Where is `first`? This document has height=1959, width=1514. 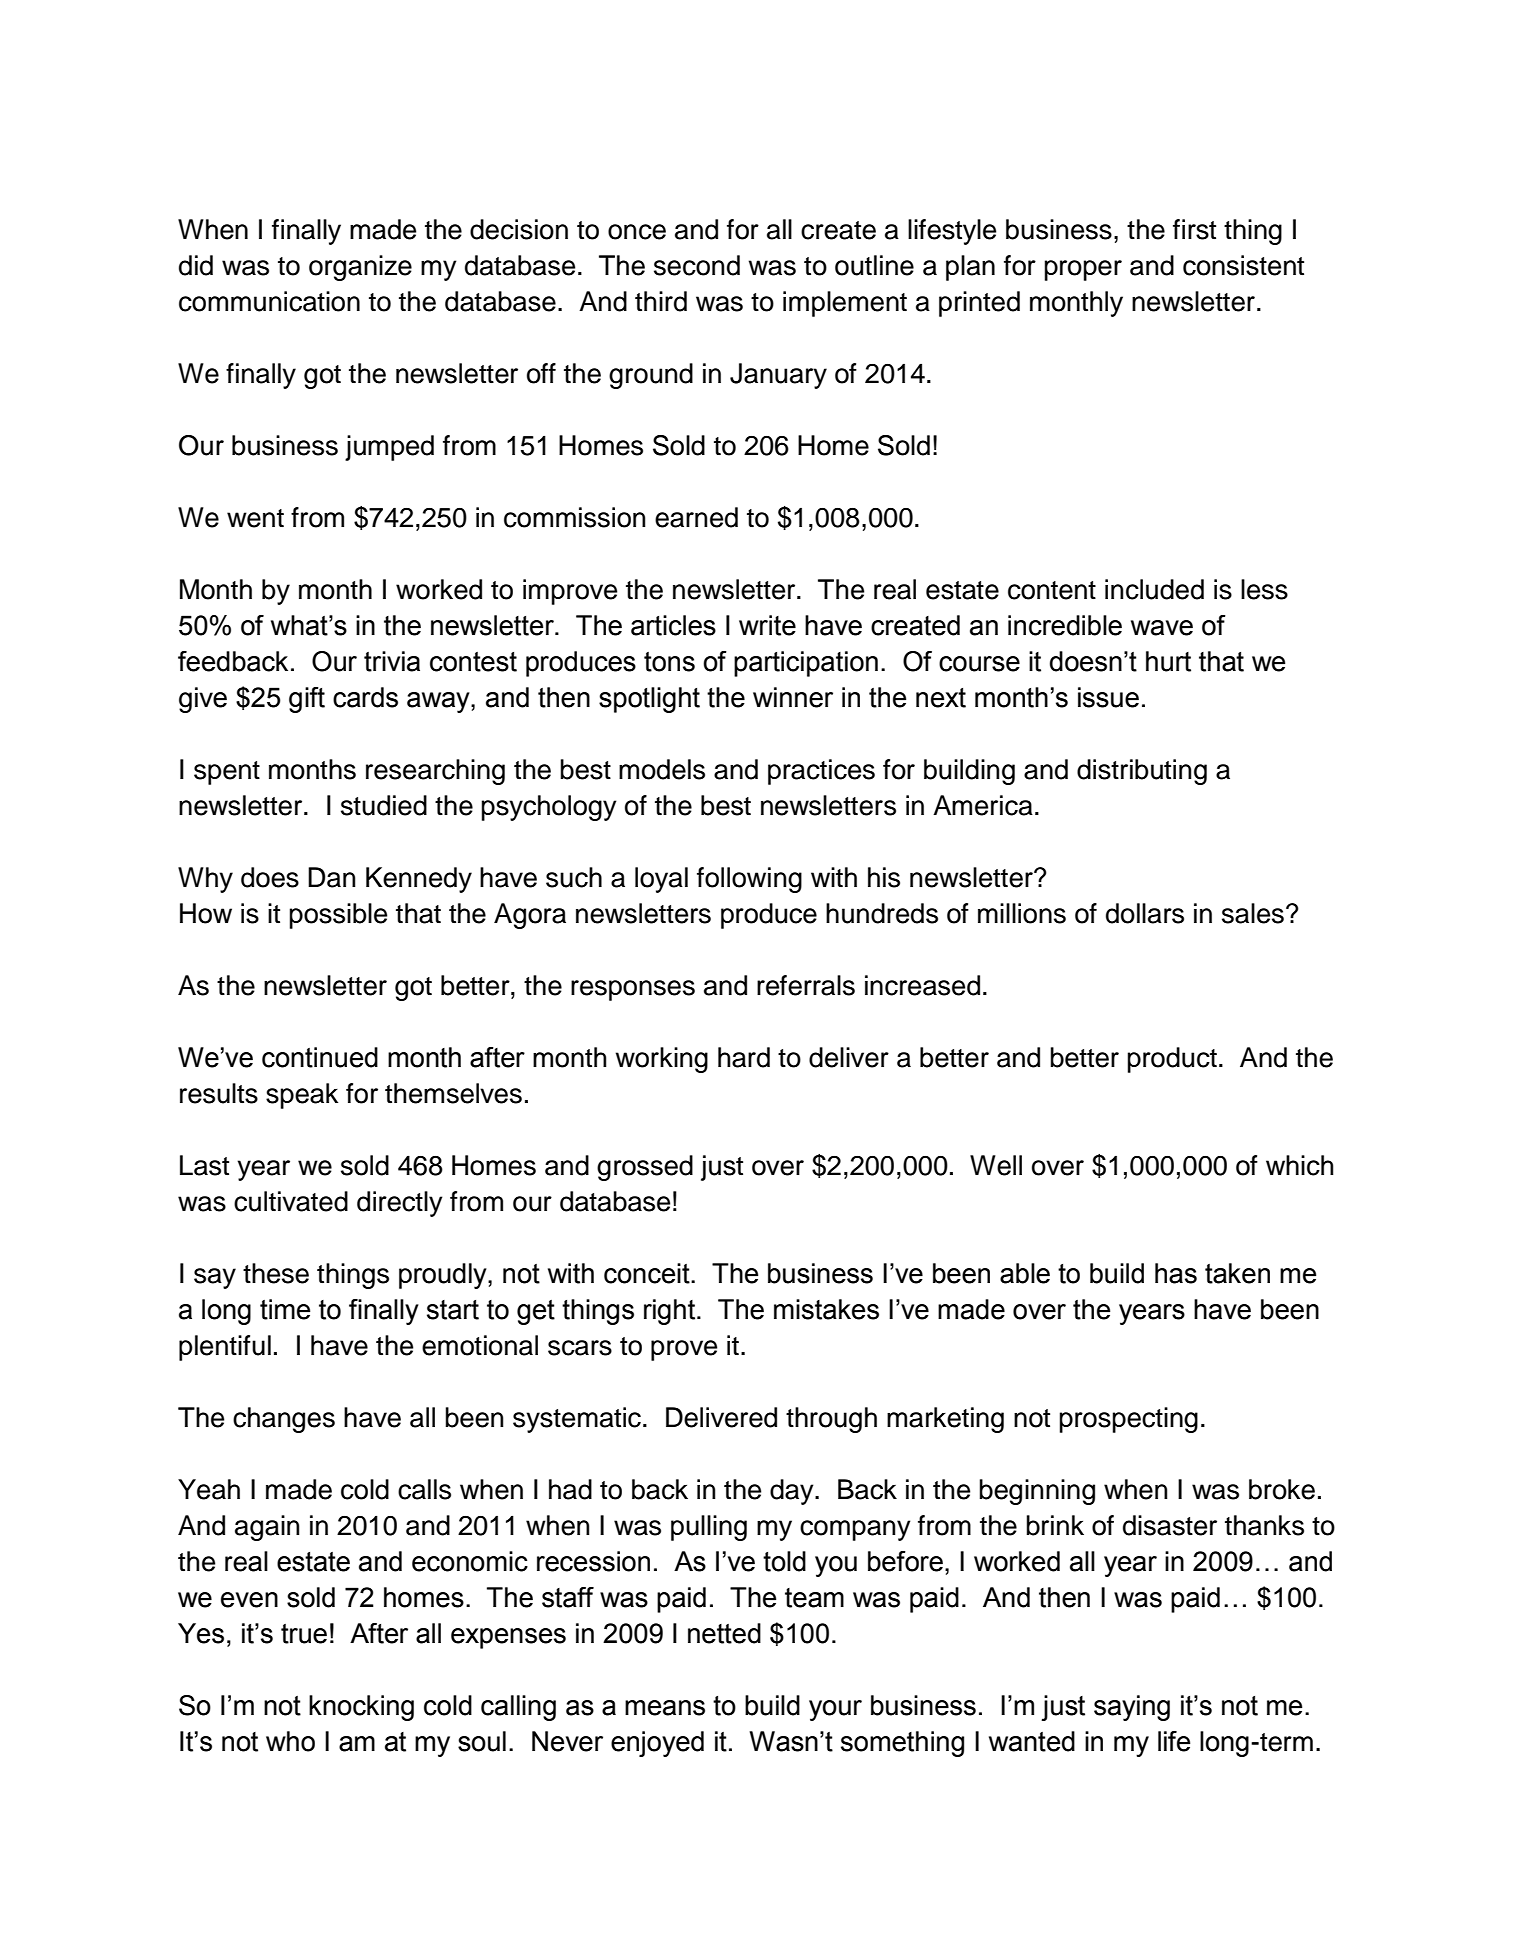 first is located at coordinates (1194, 229).
